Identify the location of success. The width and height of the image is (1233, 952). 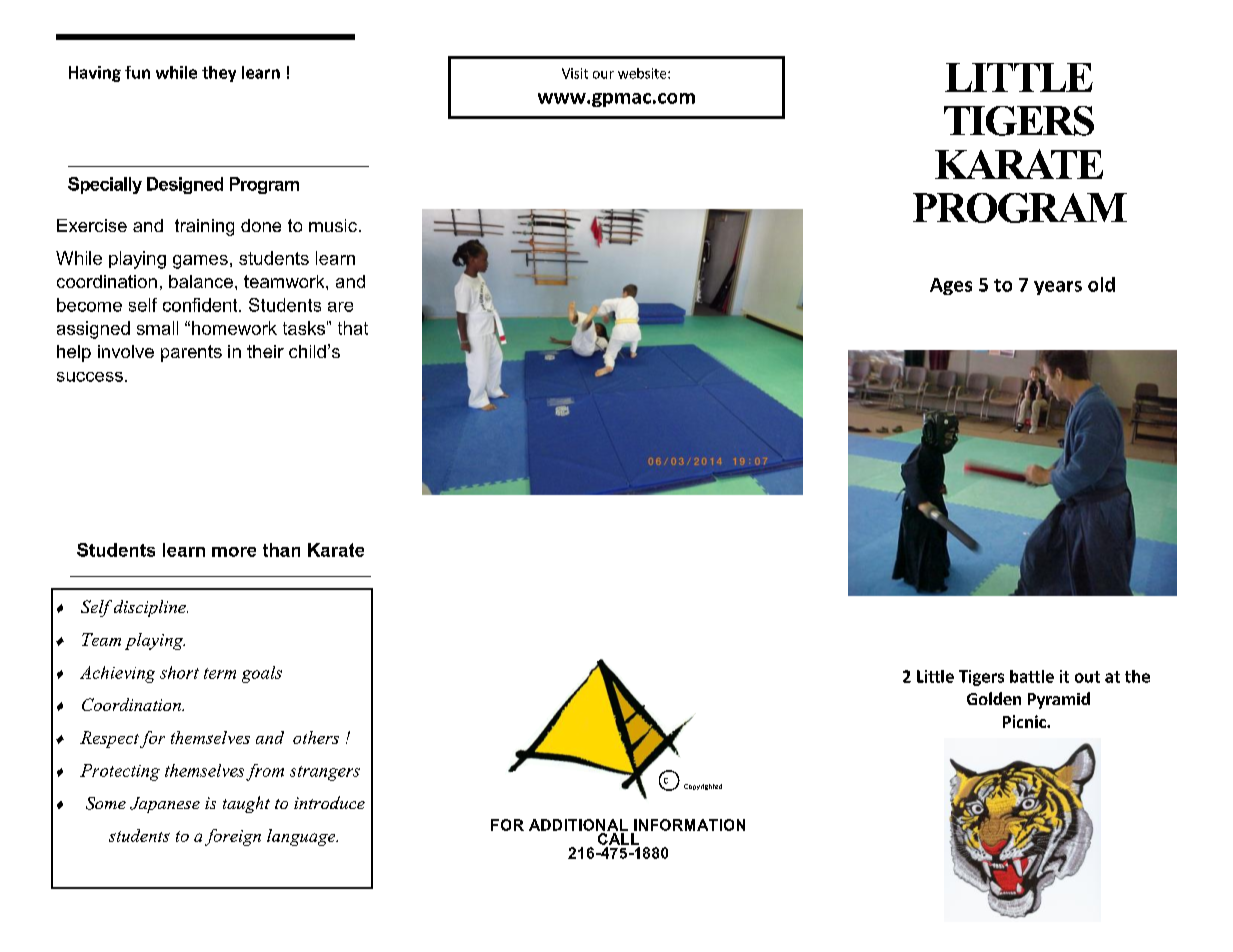
(90, 377).
